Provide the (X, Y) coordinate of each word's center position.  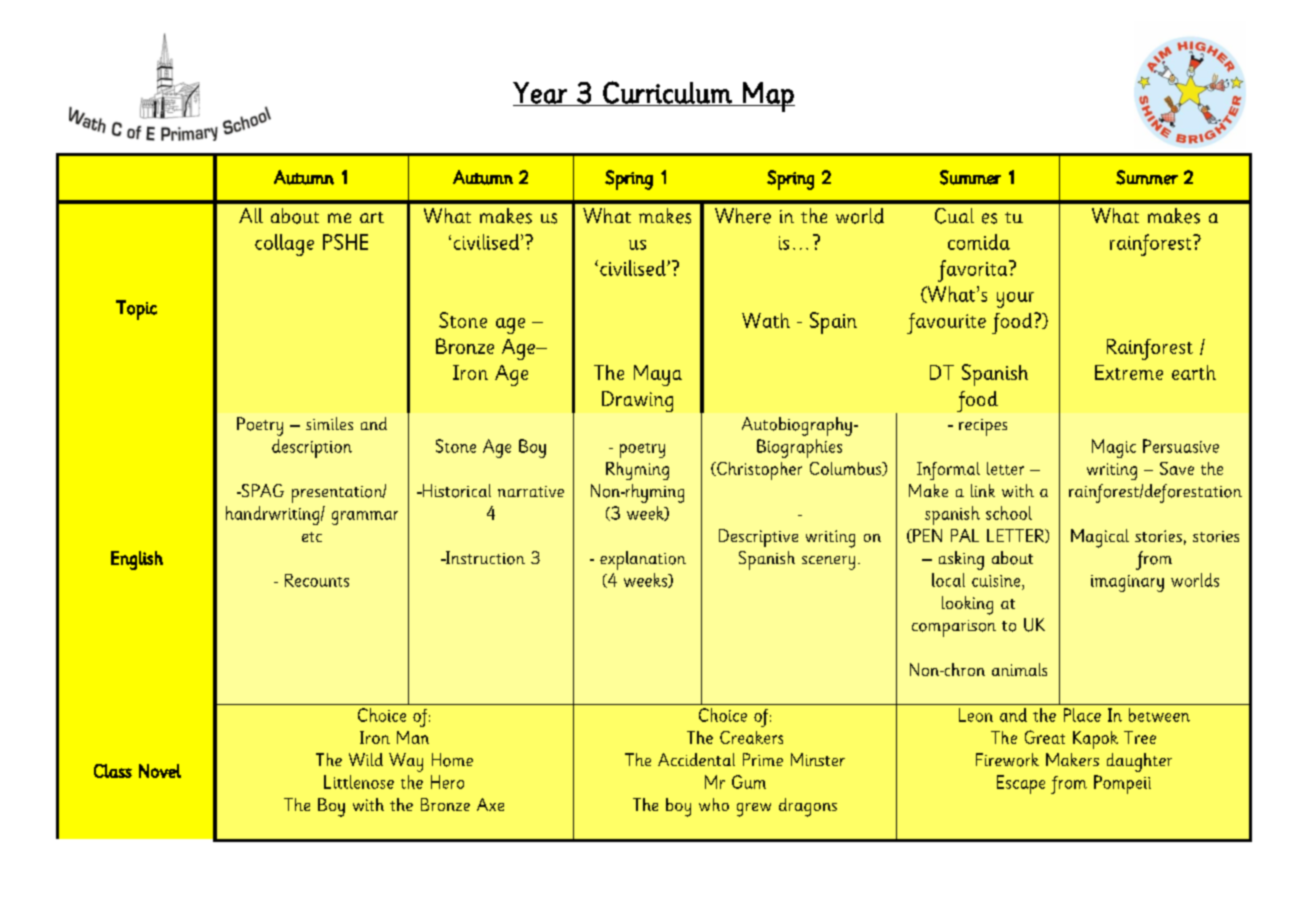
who (714, 804)
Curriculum (667, 93)
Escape (1021, 784)
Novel (160, 771)
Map (768, 97)
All (251, 215)
